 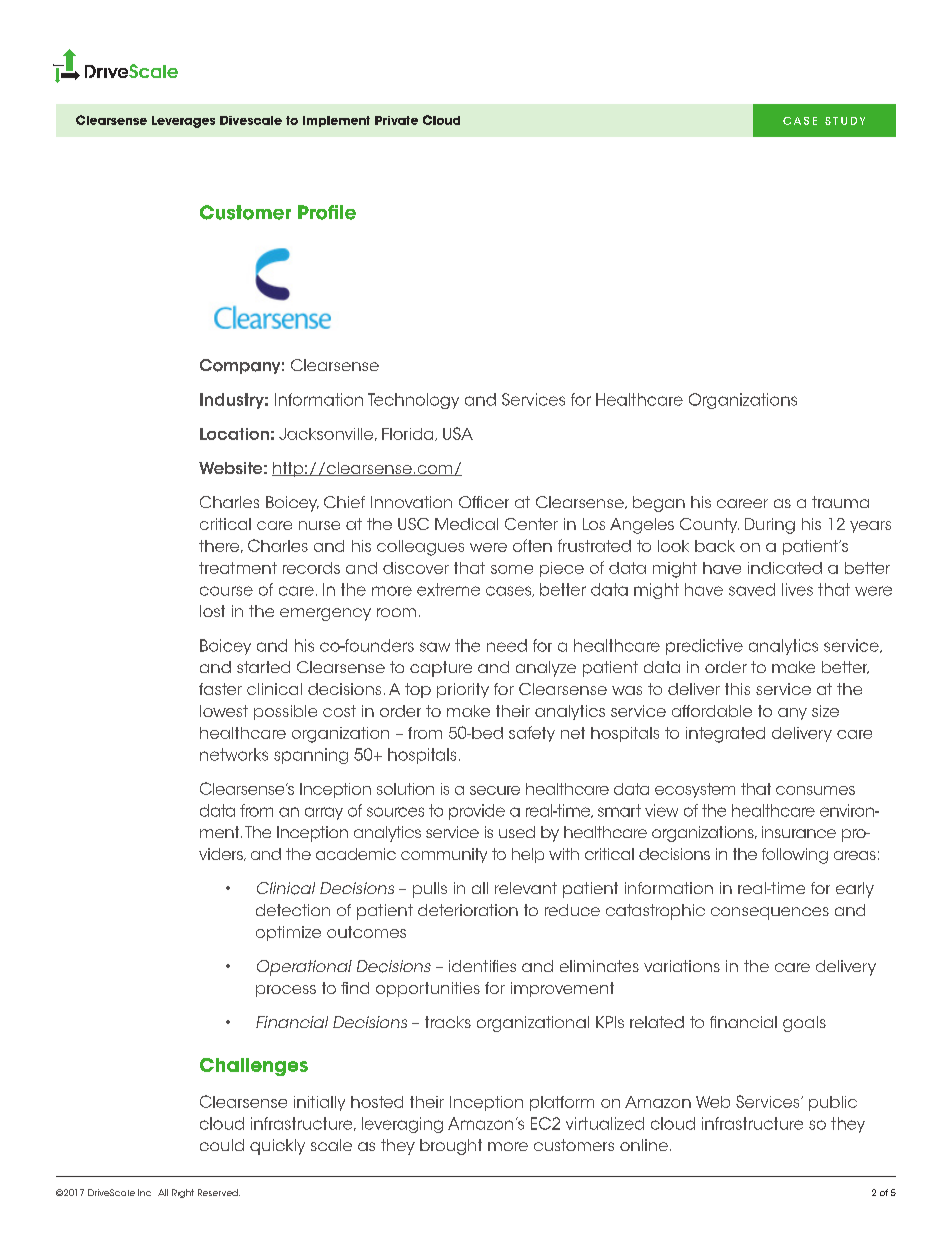 I want to click on Location, so click(x=234, y=434).
